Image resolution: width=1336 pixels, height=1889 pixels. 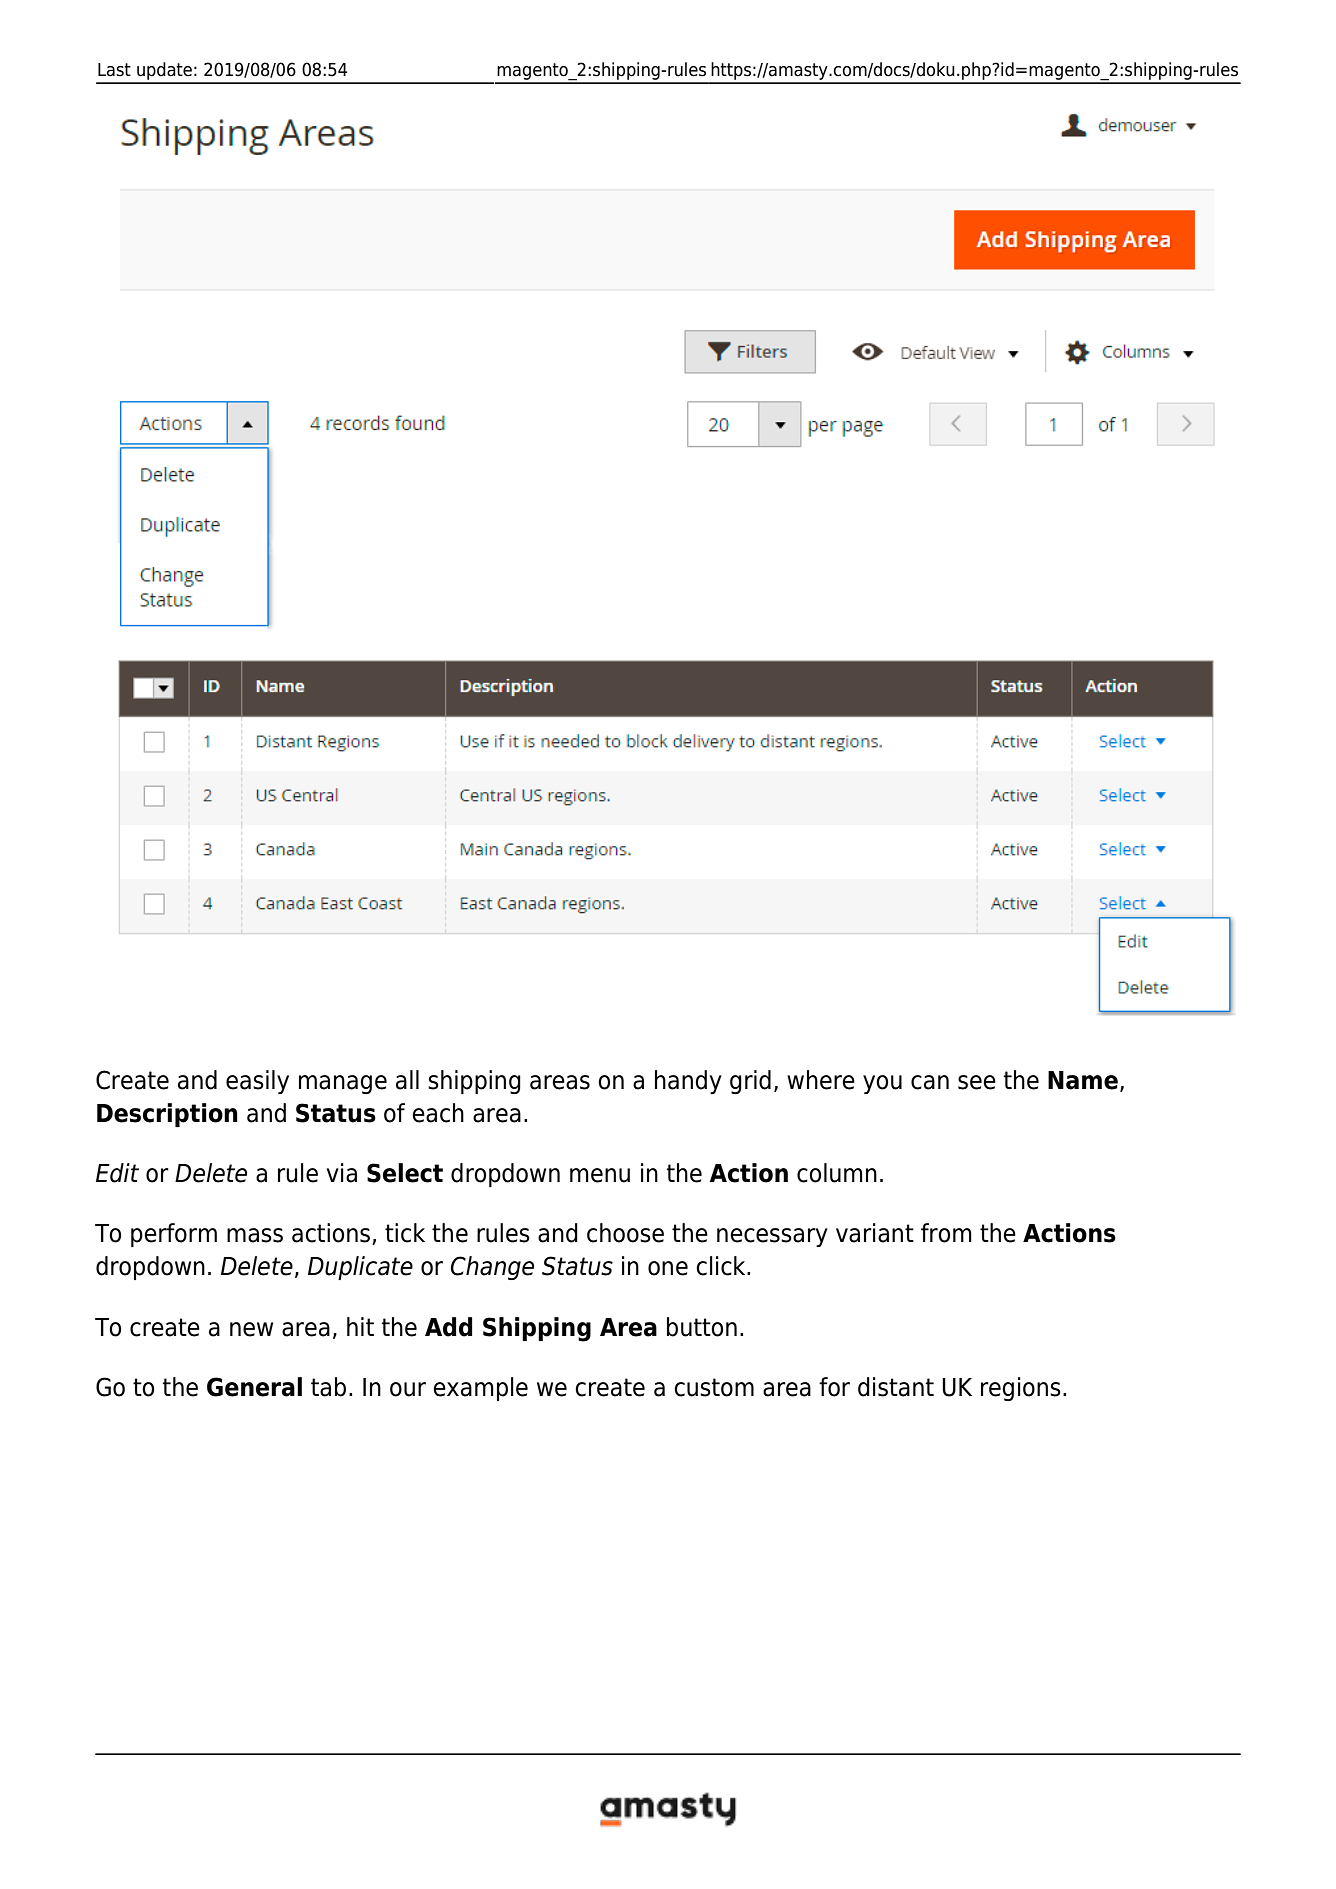 What do you see at coordinates (977, 1082) in the screenshot?
I see `see` at bounding box center [977, 1082].
